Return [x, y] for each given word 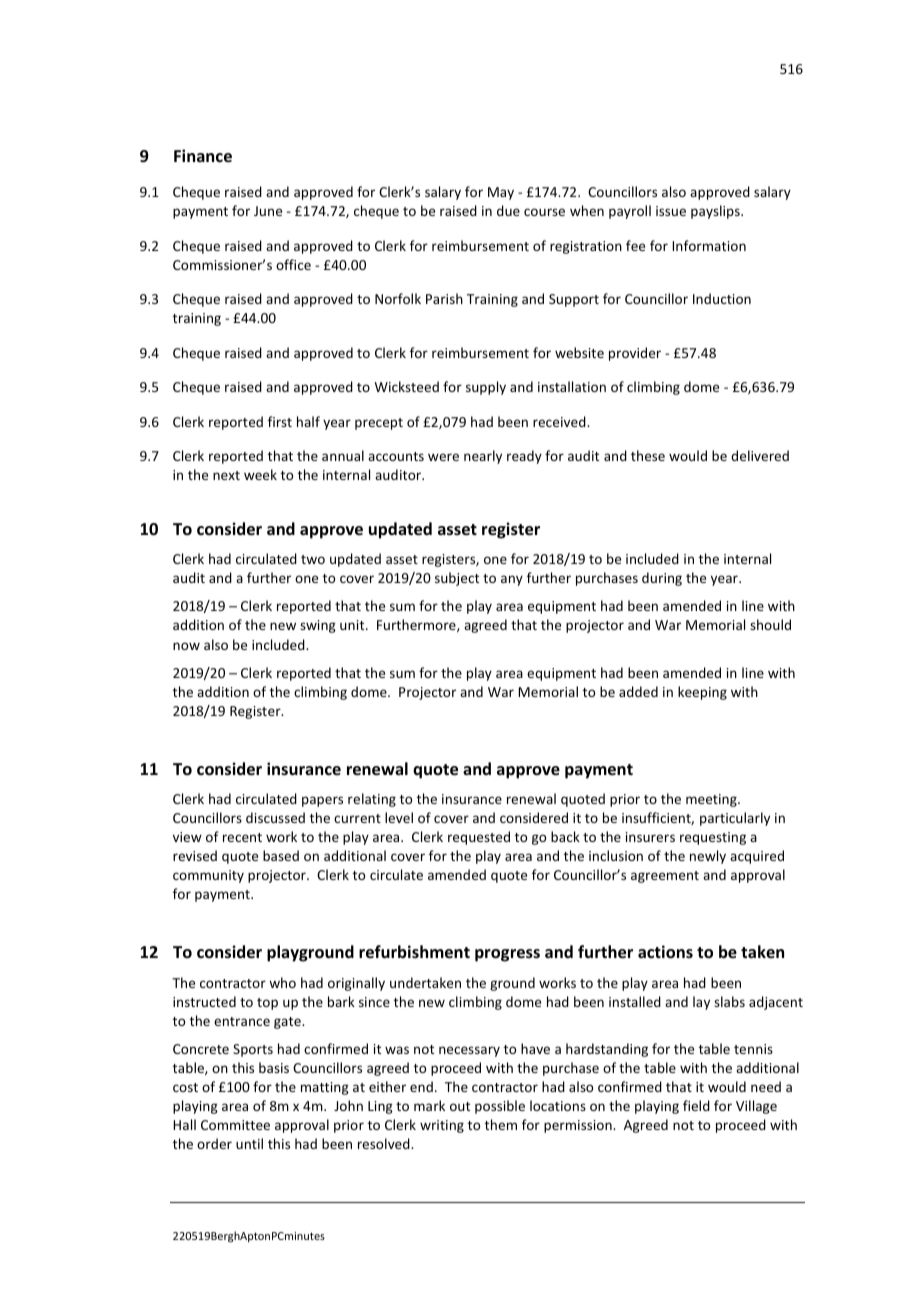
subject [457, 579]
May [501, 193]
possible [500, 1107]
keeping [702, 693]
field [696, 1105]
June [268, 211]
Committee [235, 1125]
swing [318, 626]
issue [671, 211]
